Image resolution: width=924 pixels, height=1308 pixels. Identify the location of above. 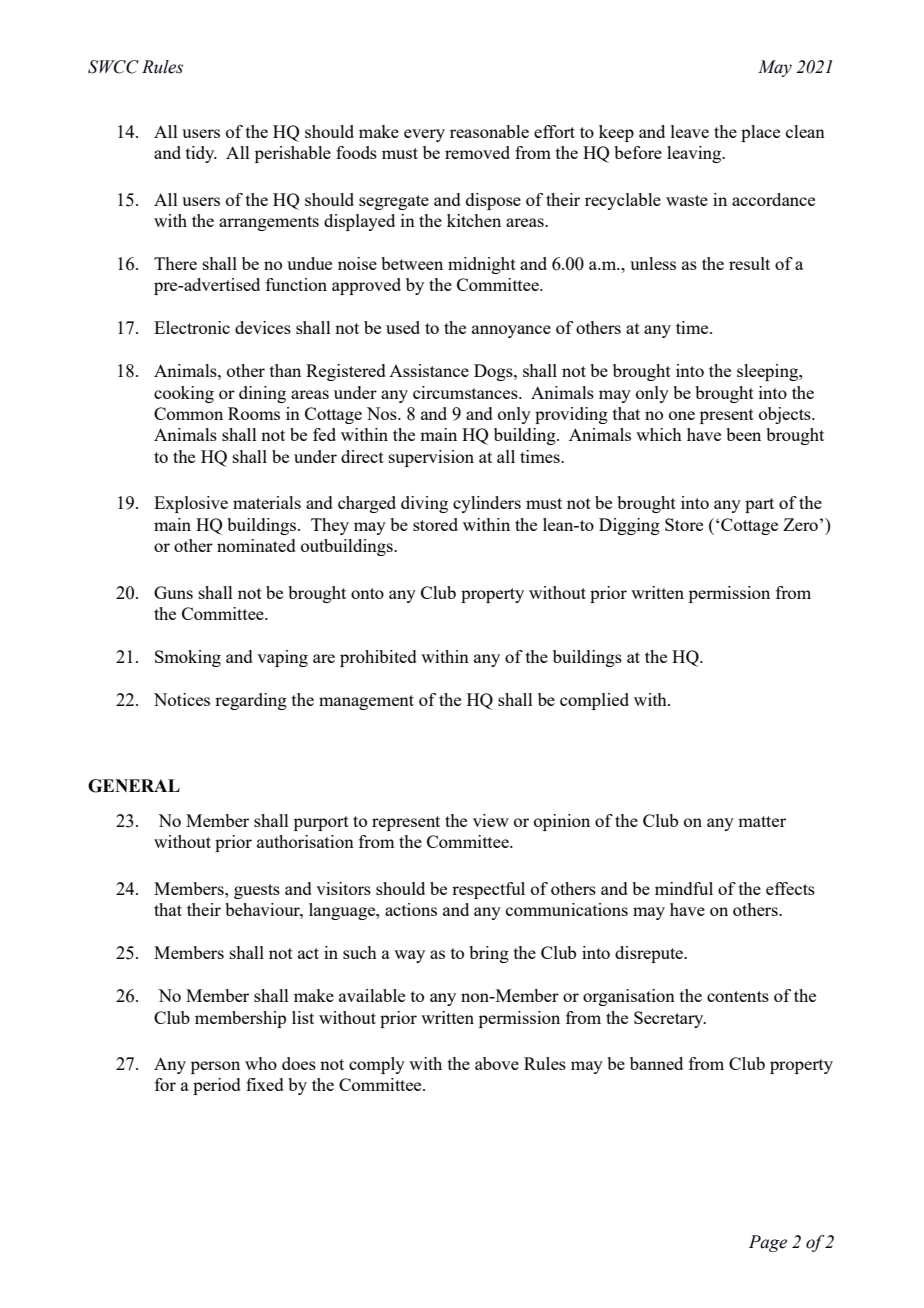
(497, 1063).
